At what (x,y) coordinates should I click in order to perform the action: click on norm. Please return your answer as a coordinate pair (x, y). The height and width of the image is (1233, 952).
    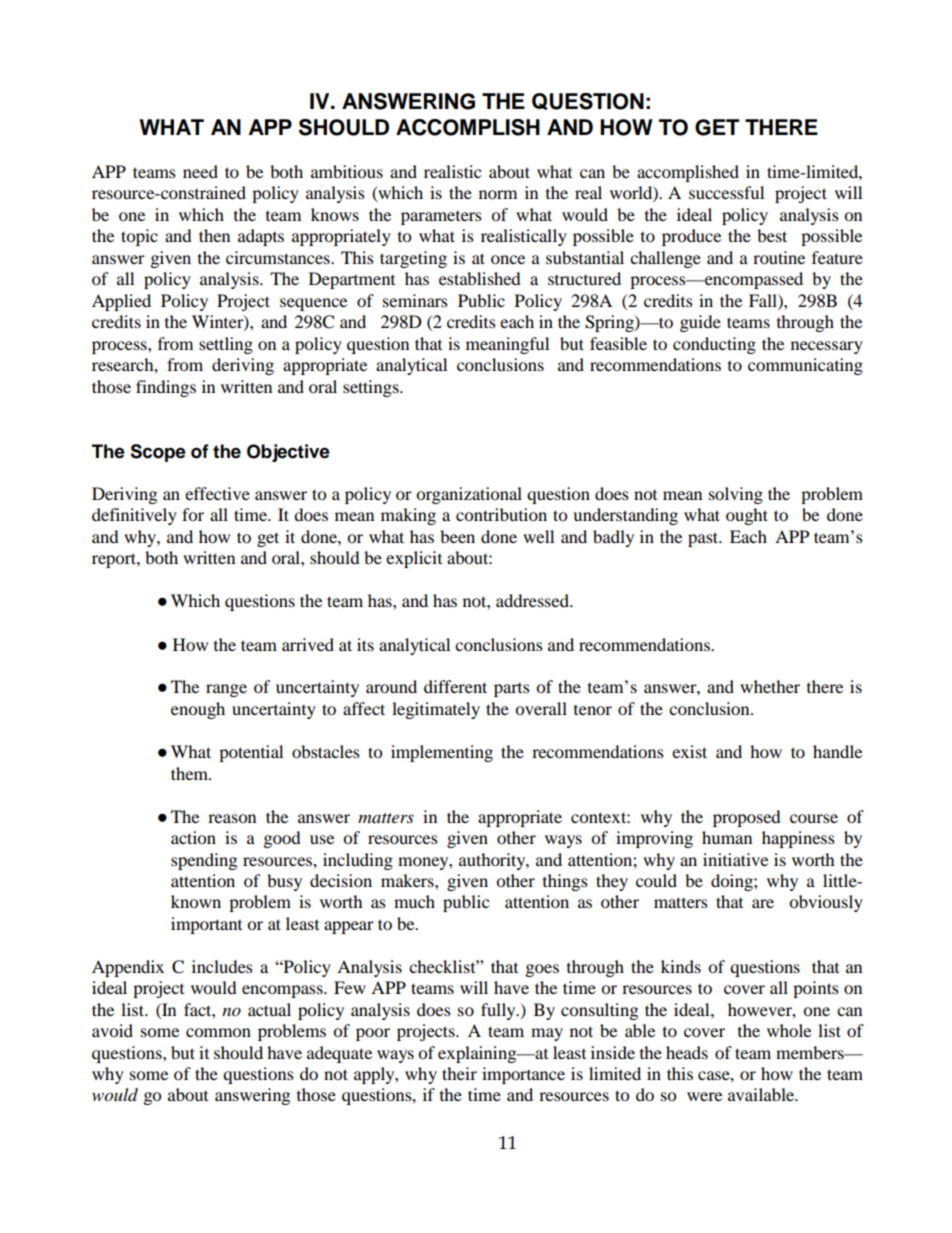
    Looking at the image, I should click on (498, 194).
